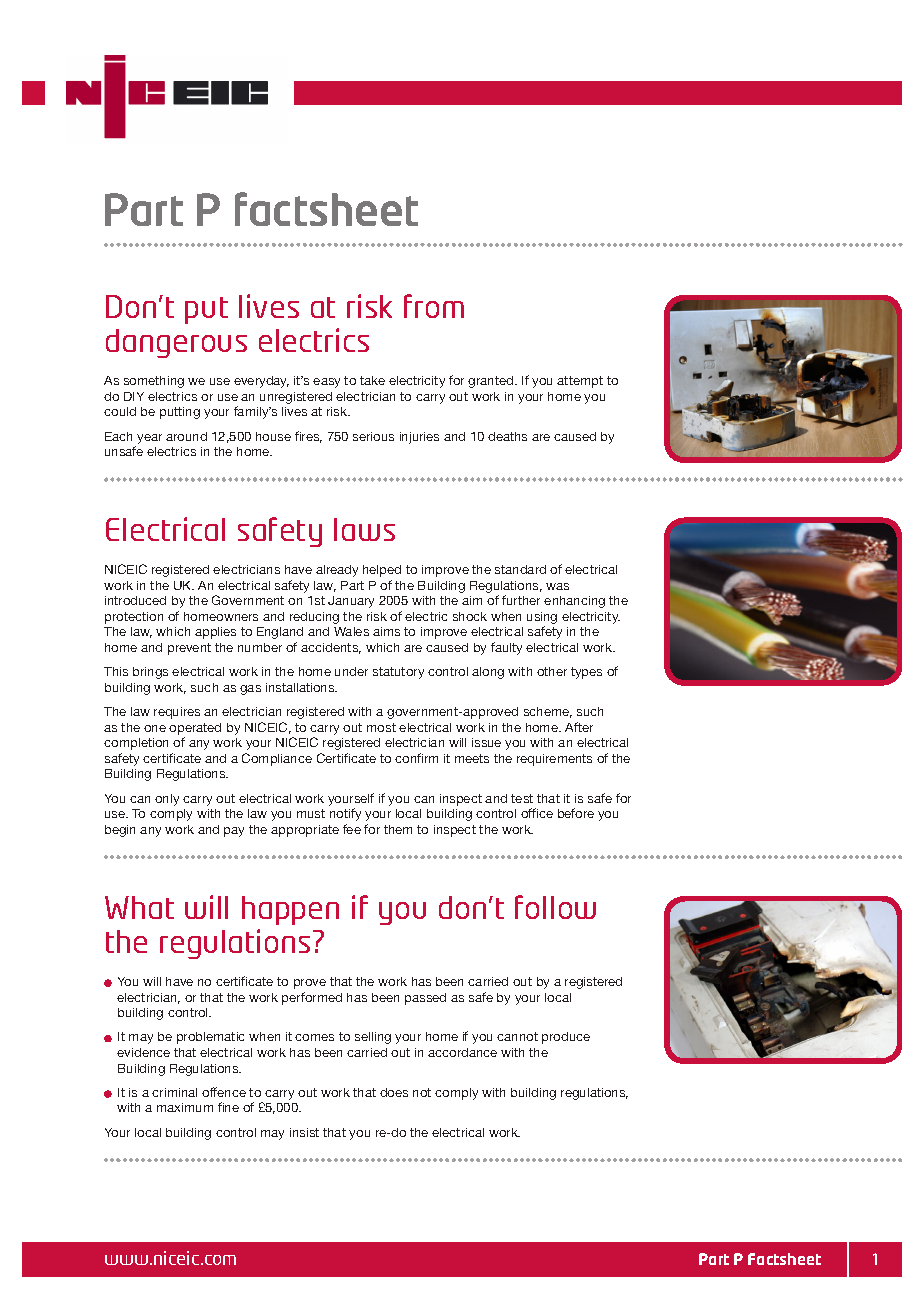 The image size is (924, 1308). Describe the element at coordinates (139, 907) in the screenshot. I see `What` at that location.
